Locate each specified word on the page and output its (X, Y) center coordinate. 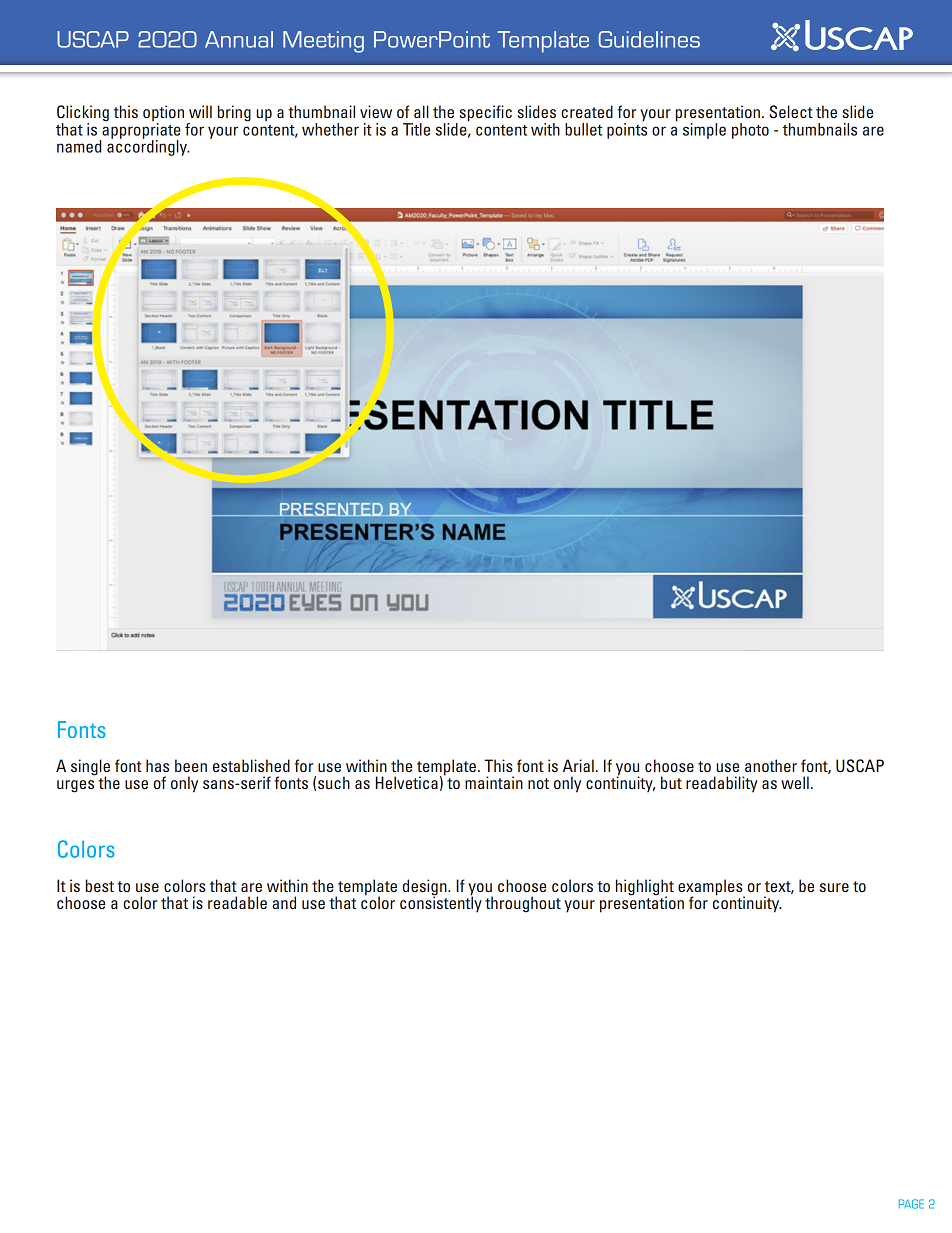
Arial (578, 765)
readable (237, 902)
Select (791, 112)
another (771, 765)
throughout (523, 904)
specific (484, 114)
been (191, 765)
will (200, 111)
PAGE (911, 1204)
